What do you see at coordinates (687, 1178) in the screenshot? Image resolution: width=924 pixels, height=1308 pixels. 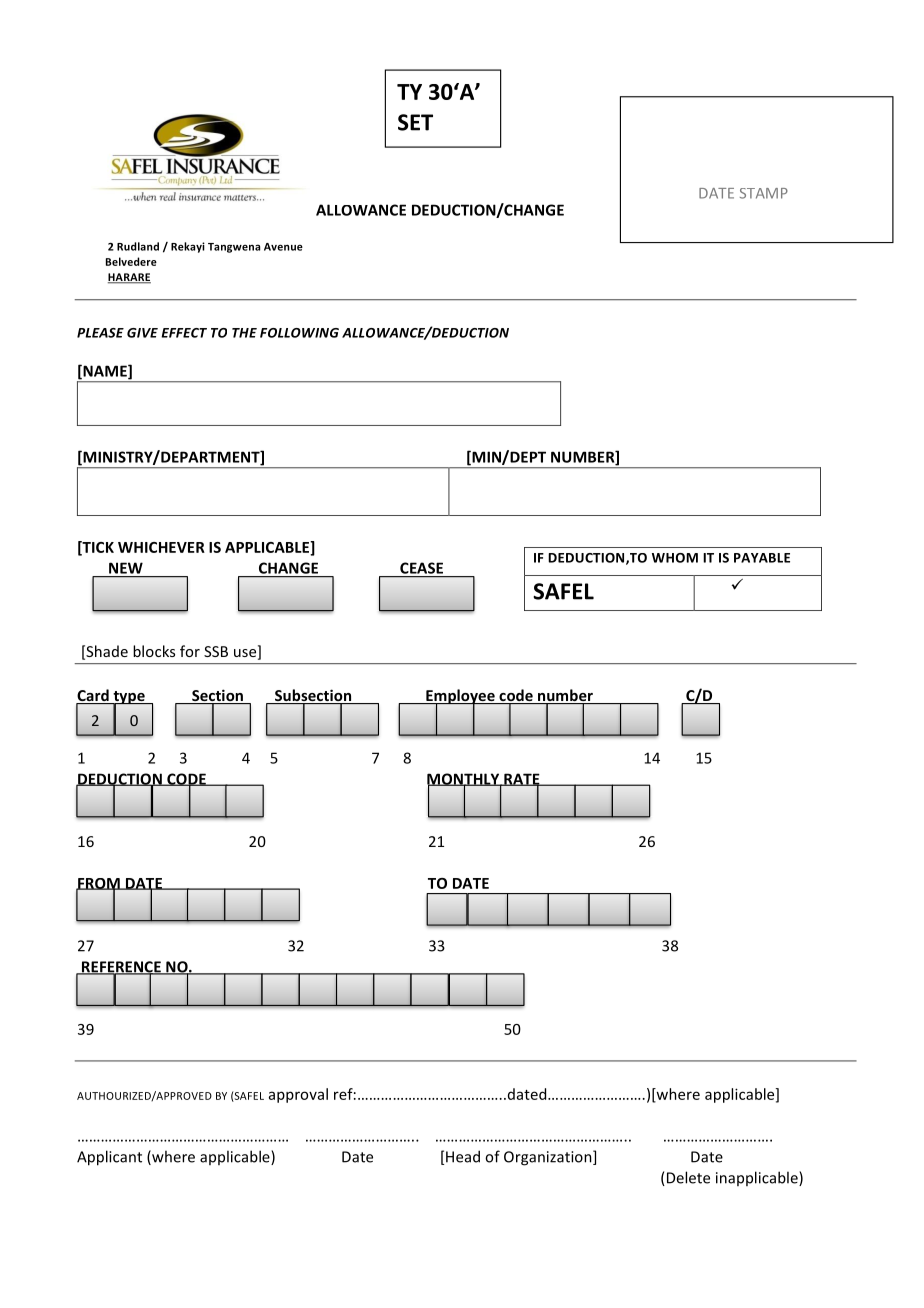 I see `Delete` at bounding box center [687, 1178].
